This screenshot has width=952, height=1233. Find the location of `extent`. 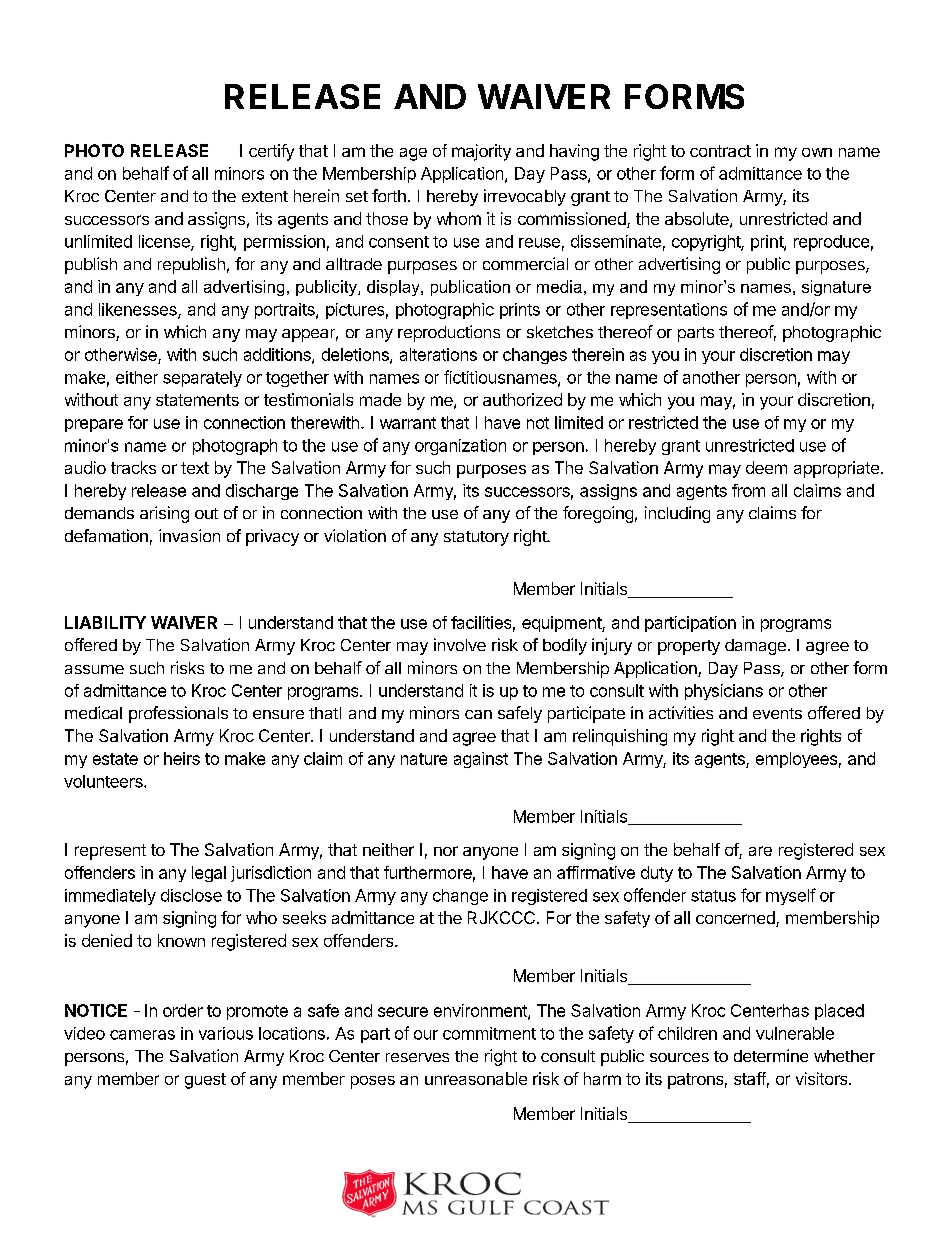

extent is located at coordinates (265, 196).
